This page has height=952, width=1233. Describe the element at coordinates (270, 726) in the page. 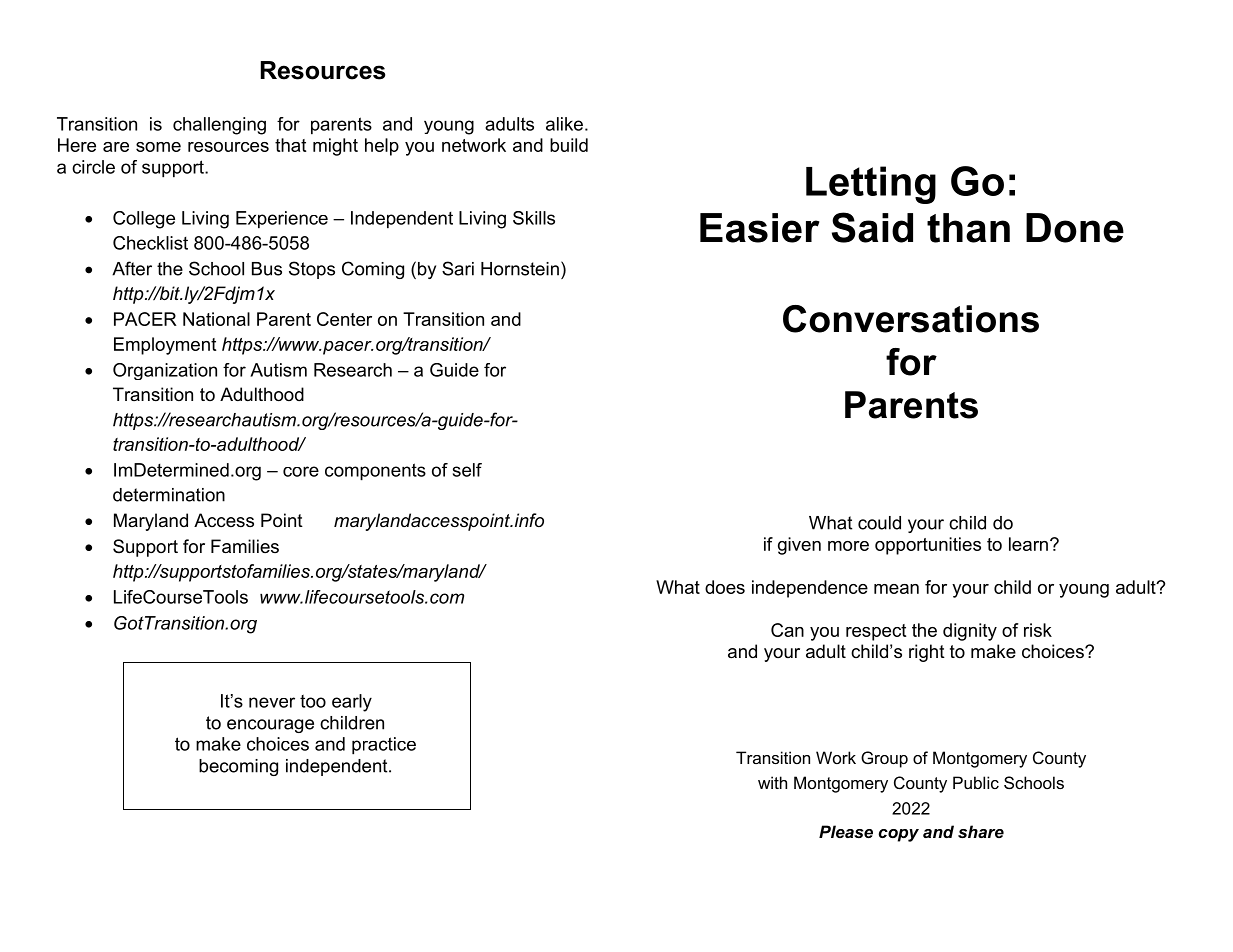

I see `encourage` at that location.
